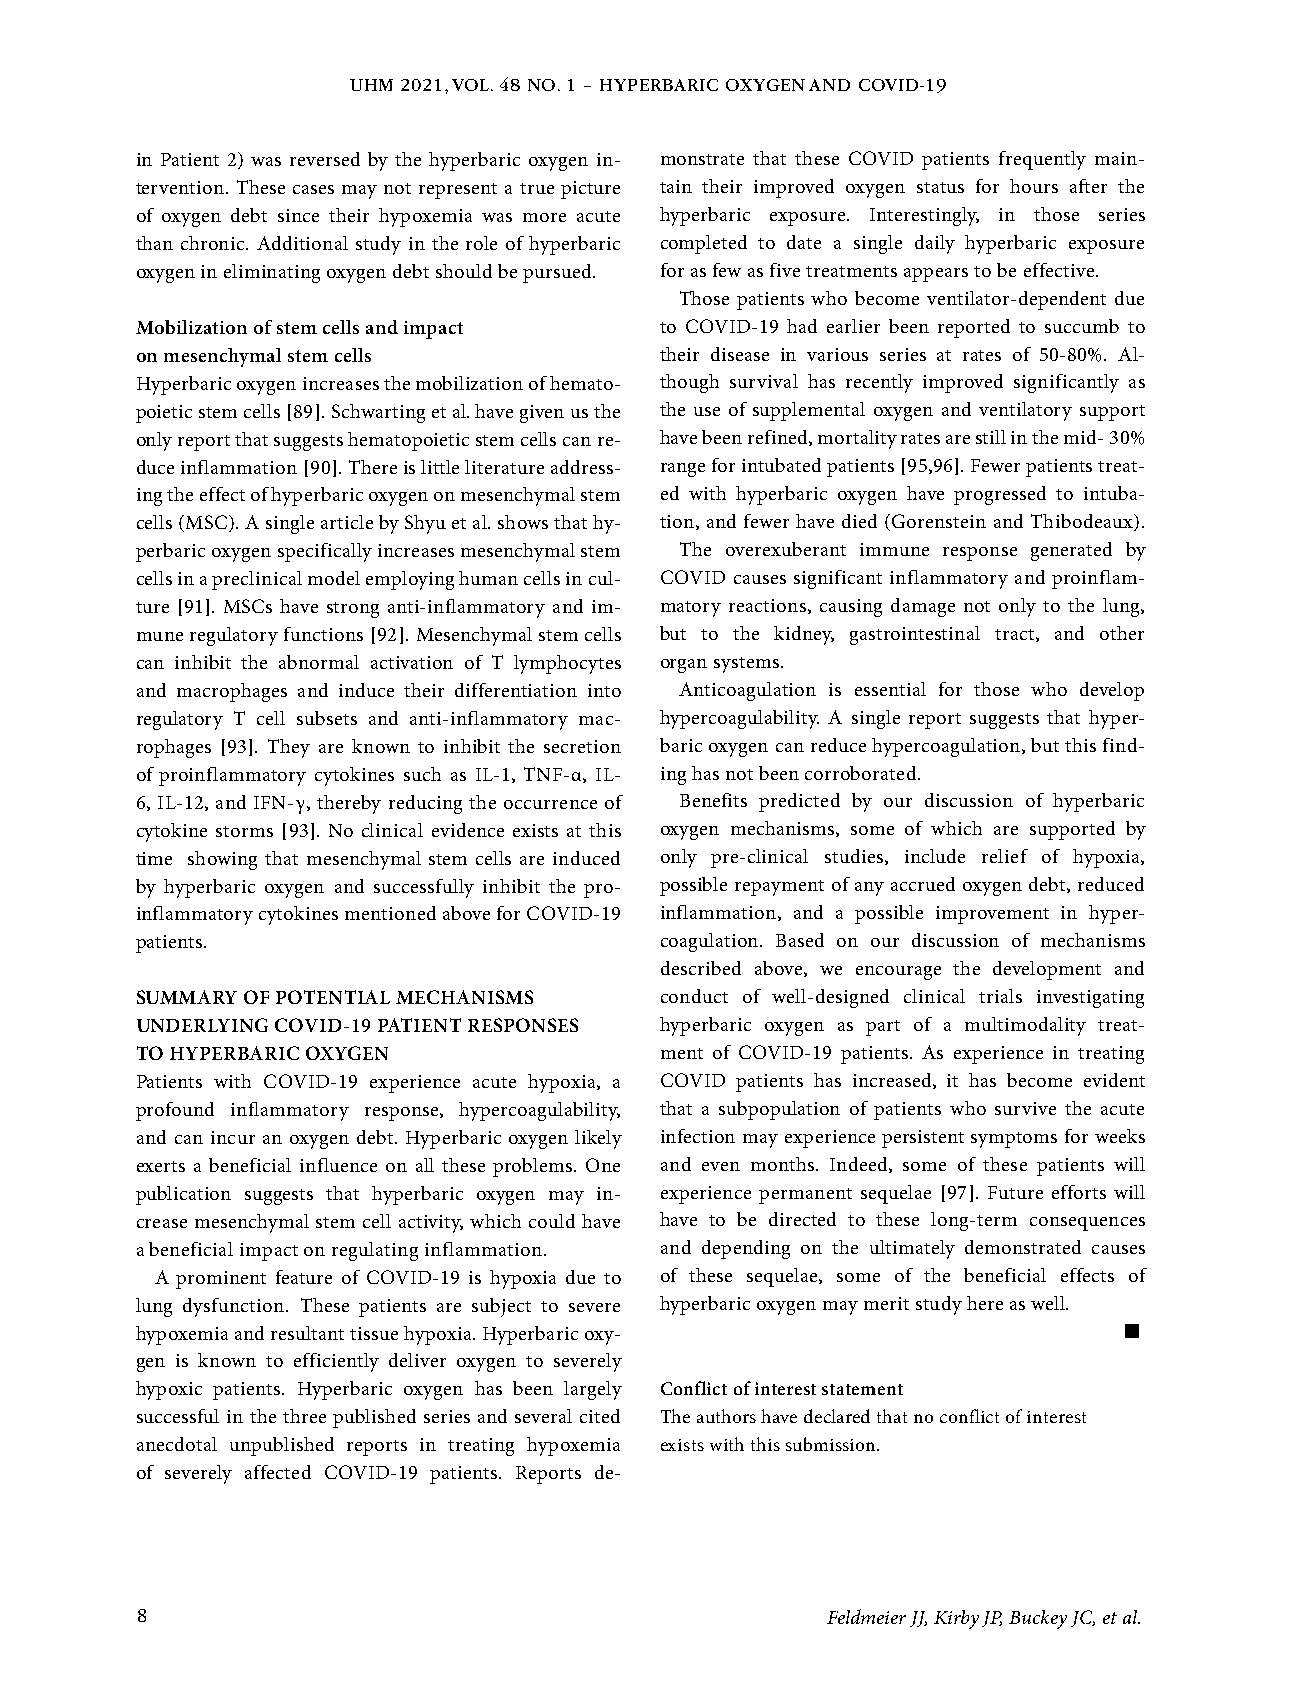 This screenshot has height=1683, width=1296. Describe the element at coordinates (1087, 1224) in the screenshot. I see `consequences` at that location.
